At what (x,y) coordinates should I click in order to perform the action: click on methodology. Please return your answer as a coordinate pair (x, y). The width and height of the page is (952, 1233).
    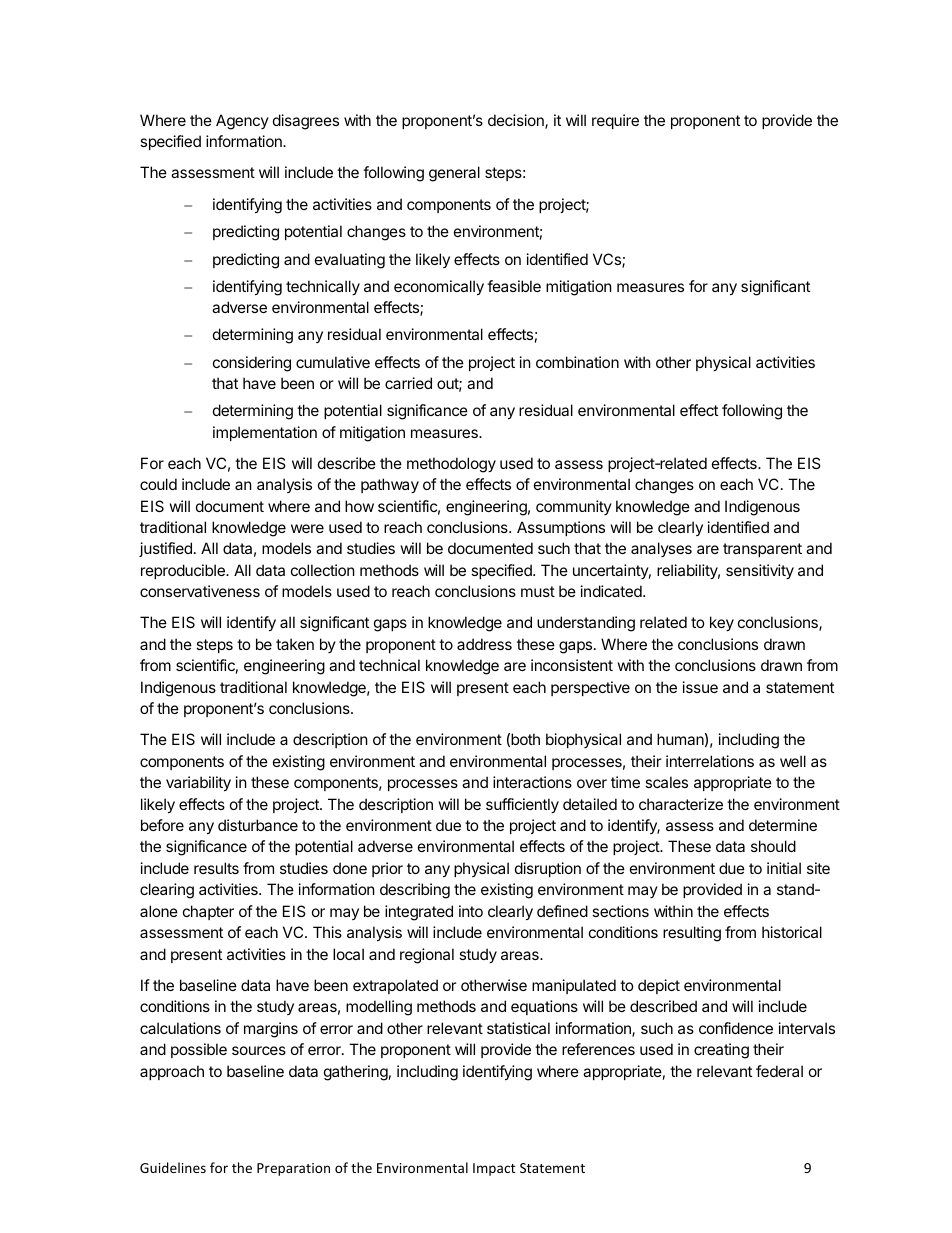
    Looking at the image, I should click on (451, 465).
